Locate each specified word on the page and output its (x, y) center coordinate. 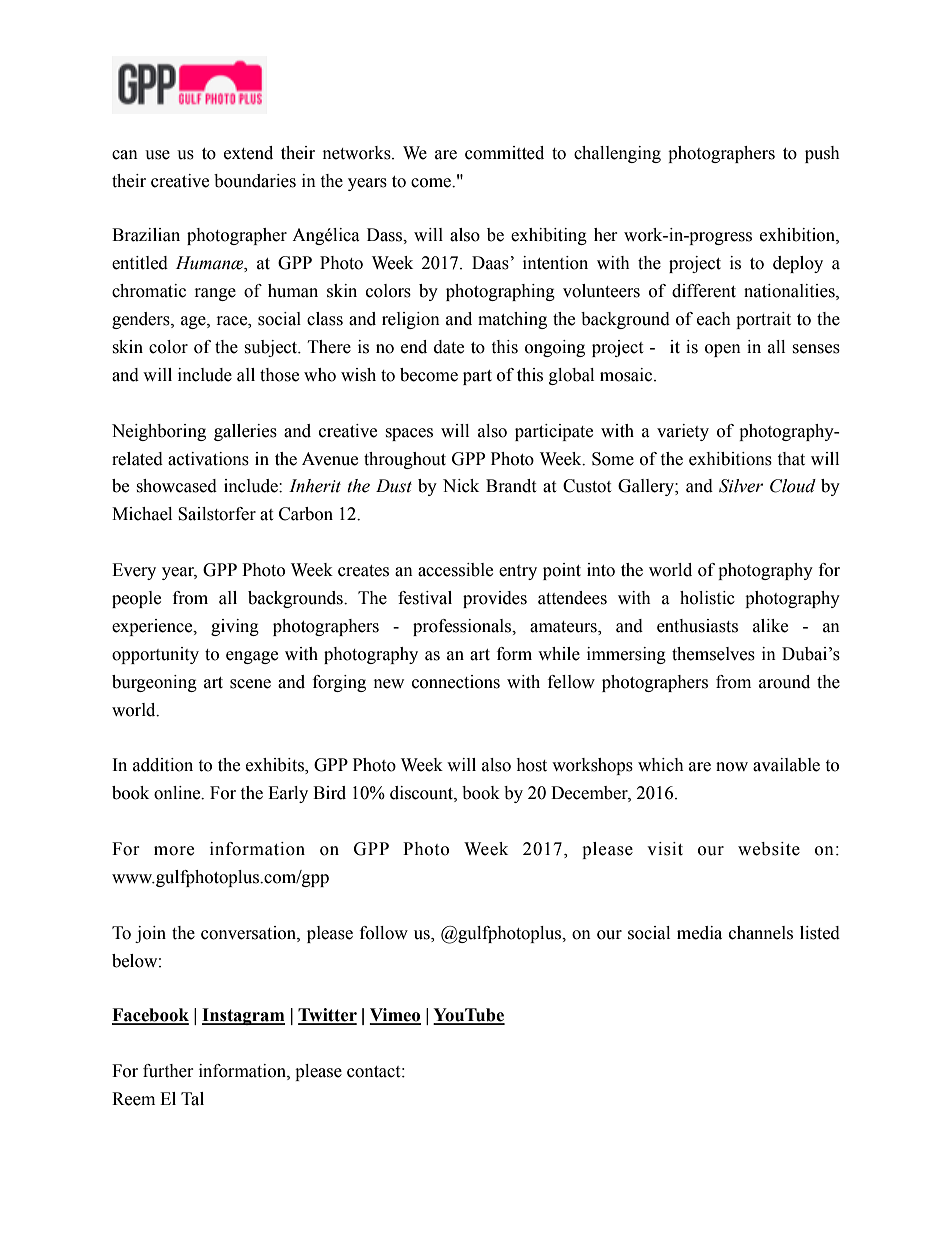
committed (504, 153)
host (531, 765)
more (174, 851)
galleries (245, 432)
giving (235, 627)
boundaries (255, 181)
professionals (463, 627)
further (168, 1071)
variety (683, 432)
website (769, 849)
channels (761, 933)
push (822, 154)
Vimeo (395, 1016)
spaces (409, 434)
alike (770, 626)
